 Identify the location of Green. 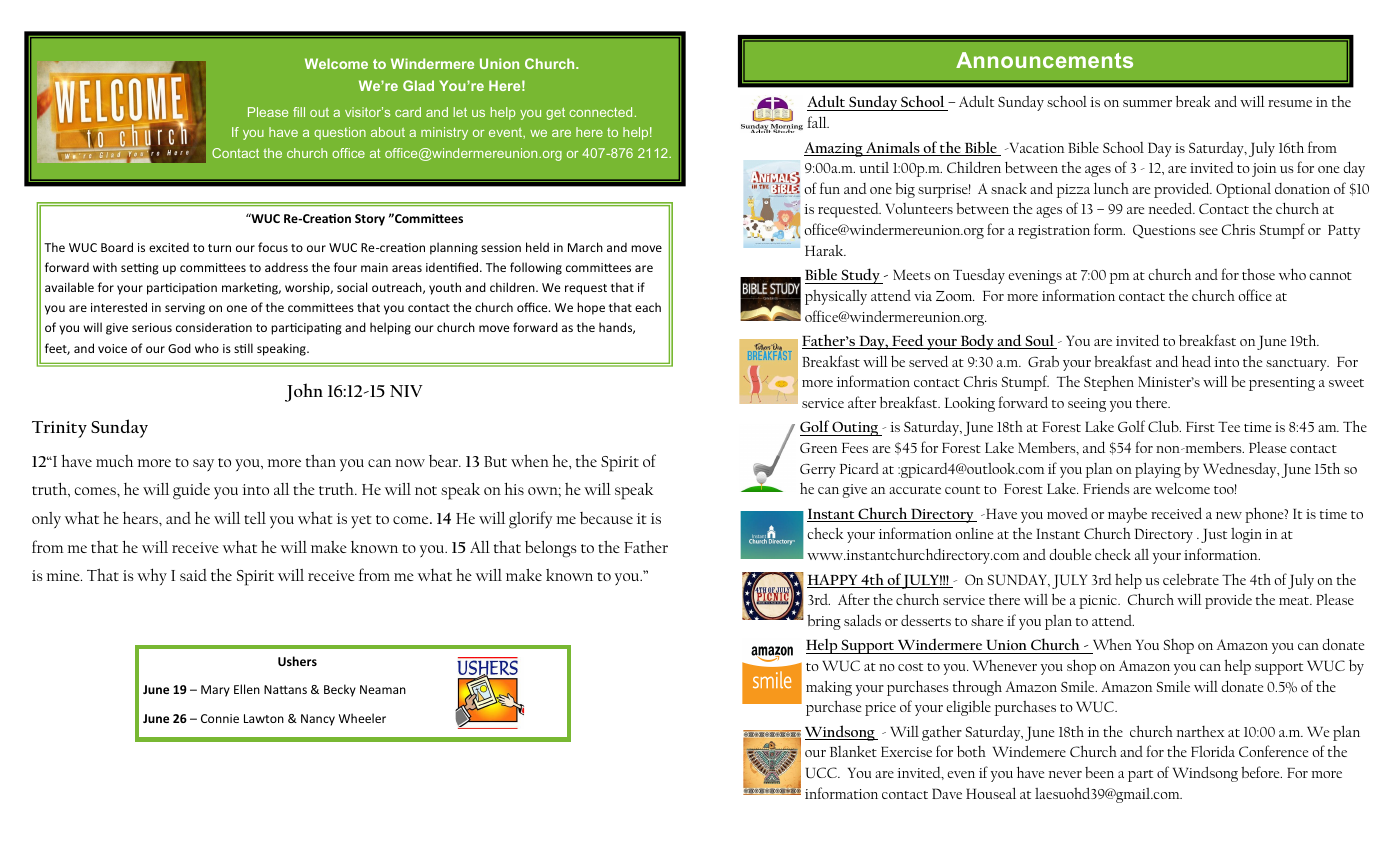
(819, 448).
